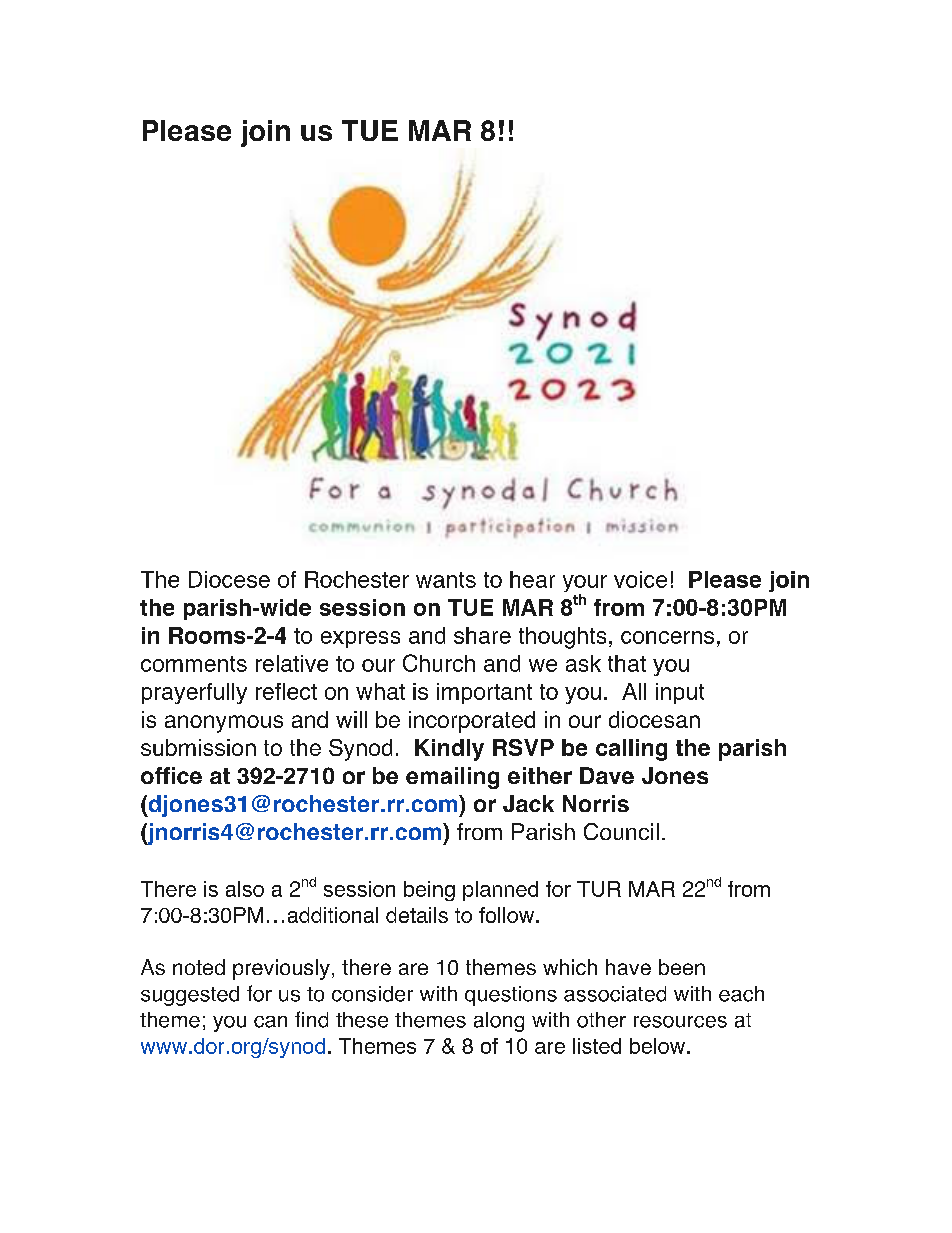 Image resolution: width=952 pixels, height=1233 pixels. Describe the element at coordinates (621, 831) in the image. I see `Council` at that location.
